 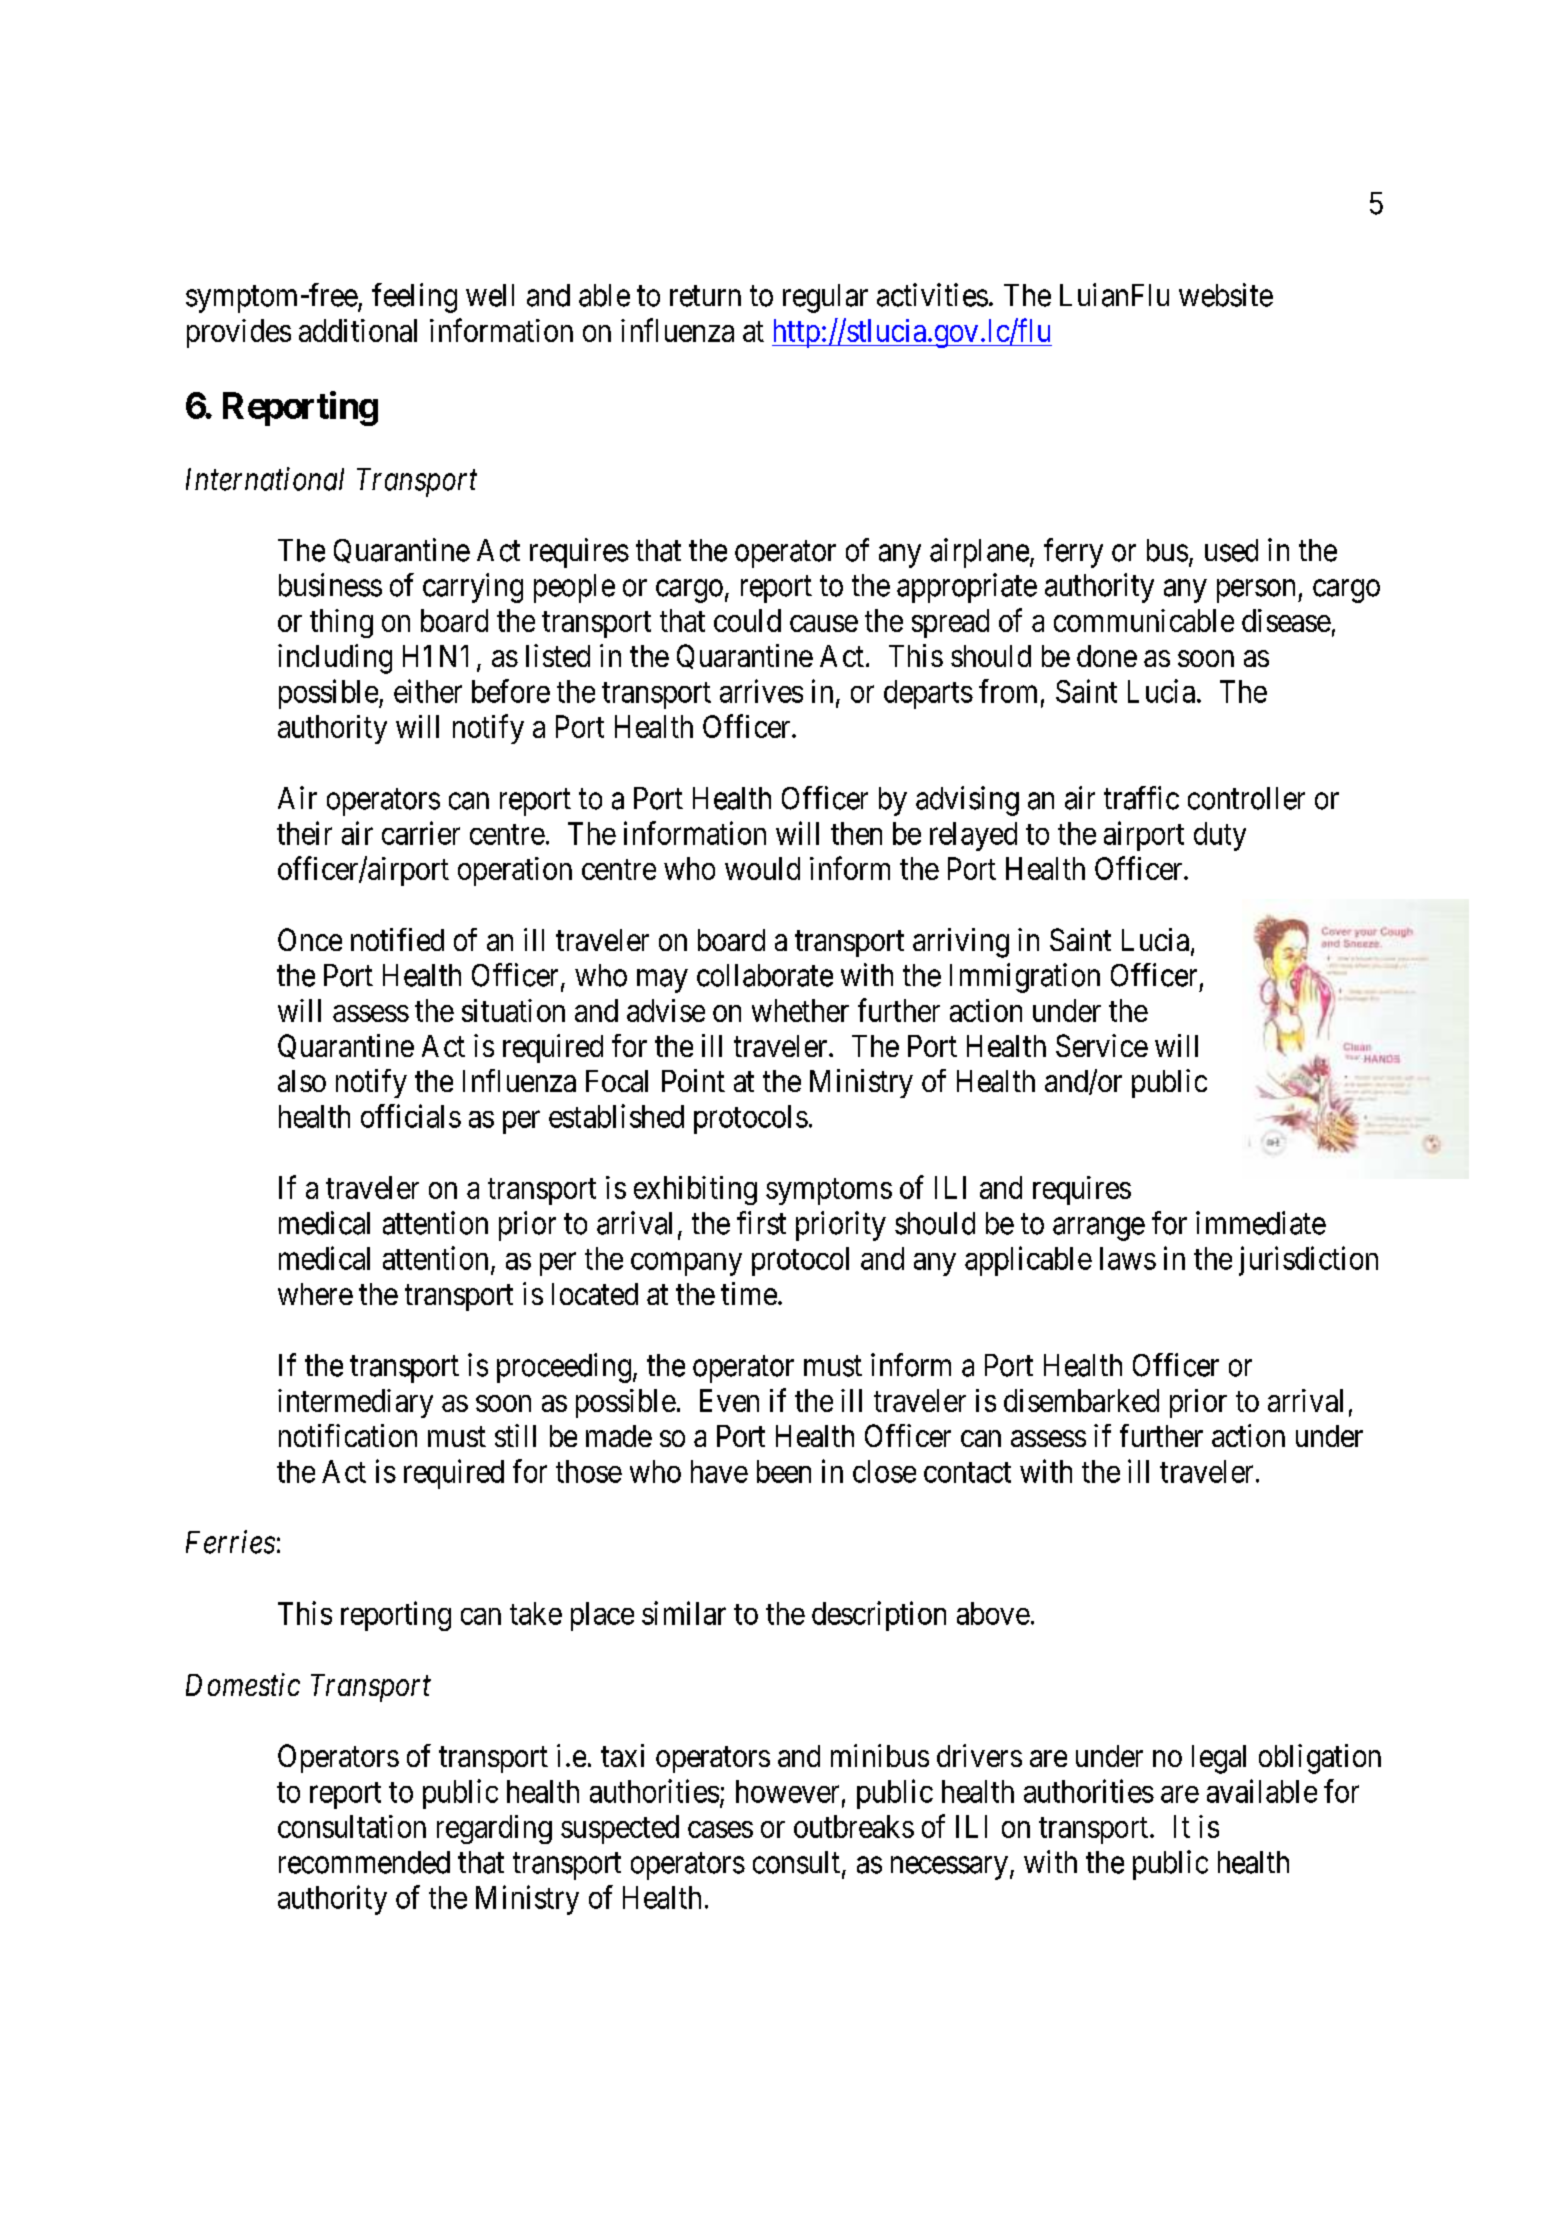 I want to click on Service, so click(x=1102, y=1045).
